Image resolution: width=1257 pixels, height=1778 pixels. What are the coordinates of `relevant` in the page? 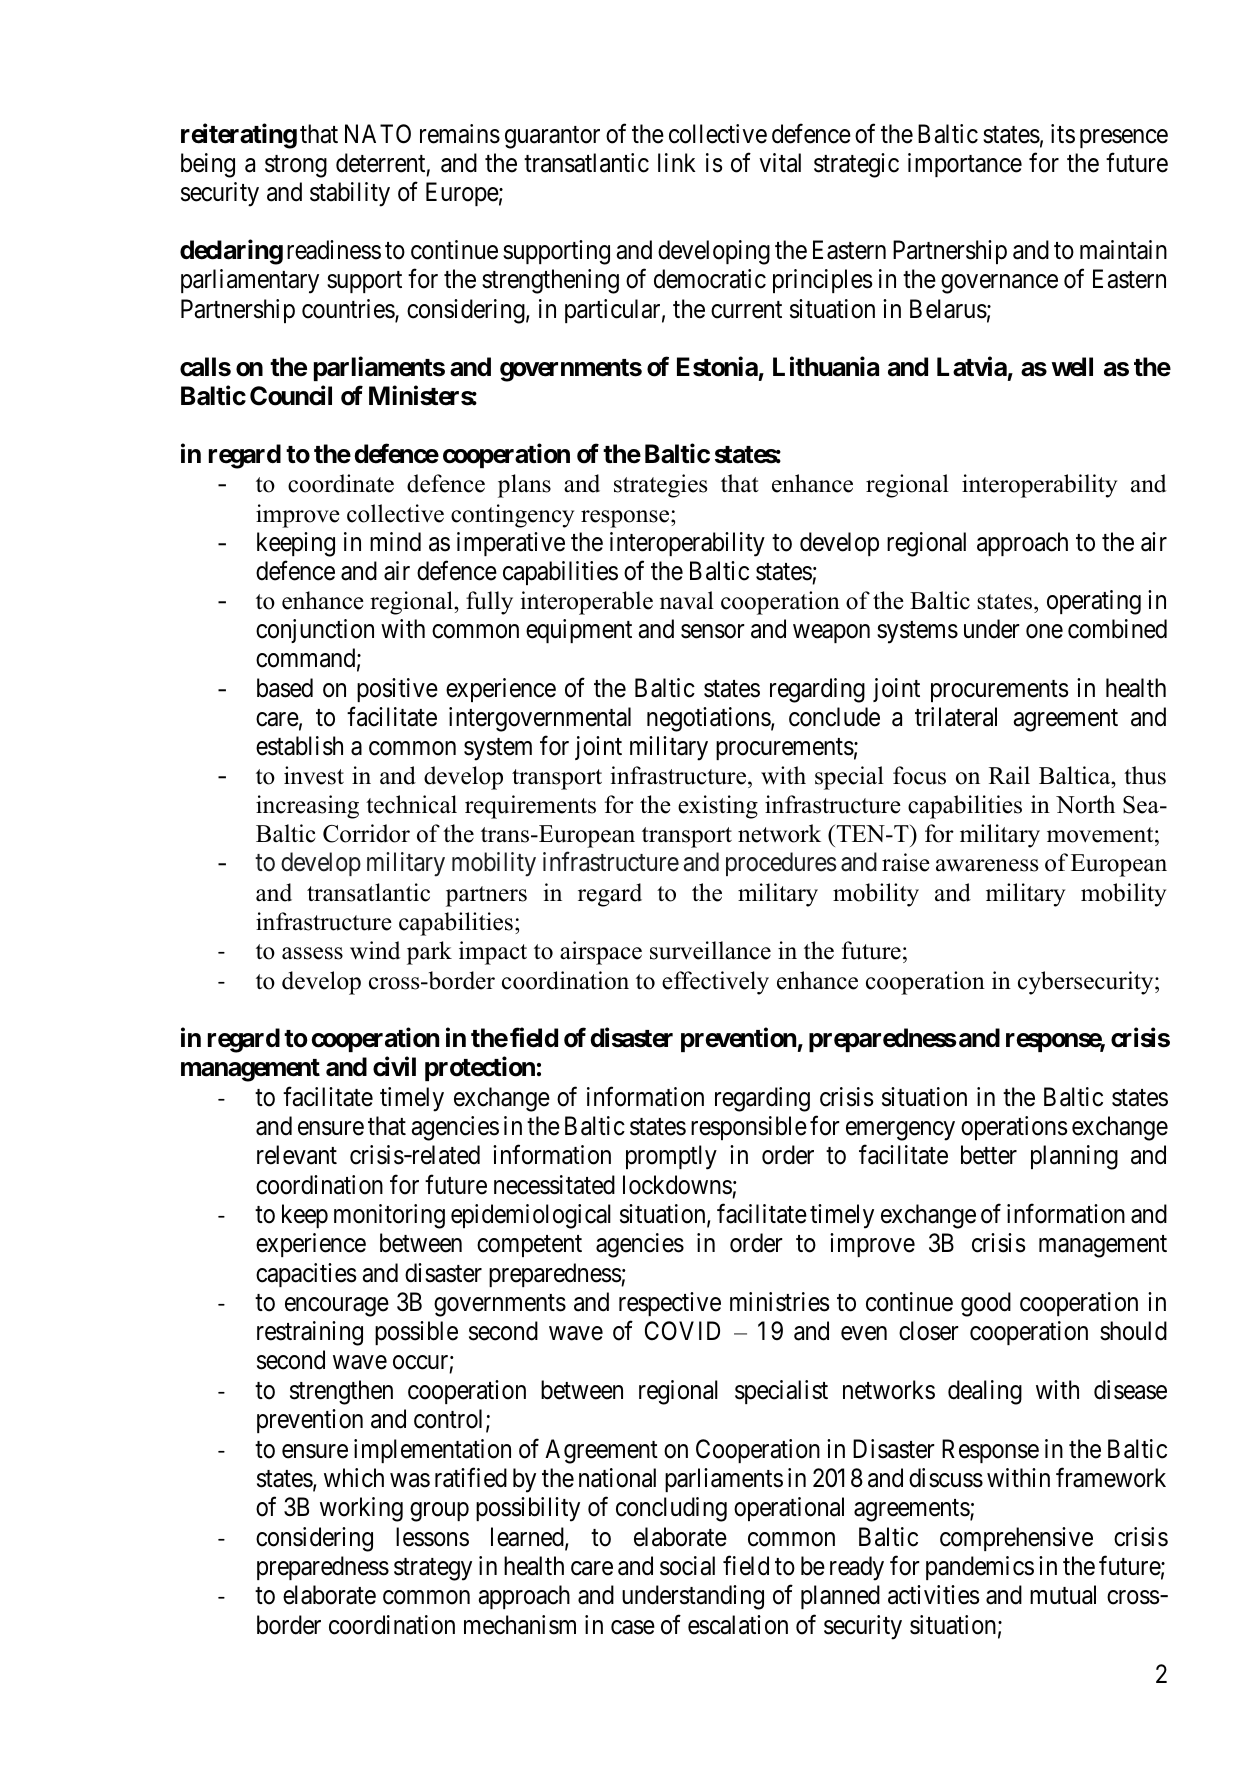 It's located at (297, 1155).
